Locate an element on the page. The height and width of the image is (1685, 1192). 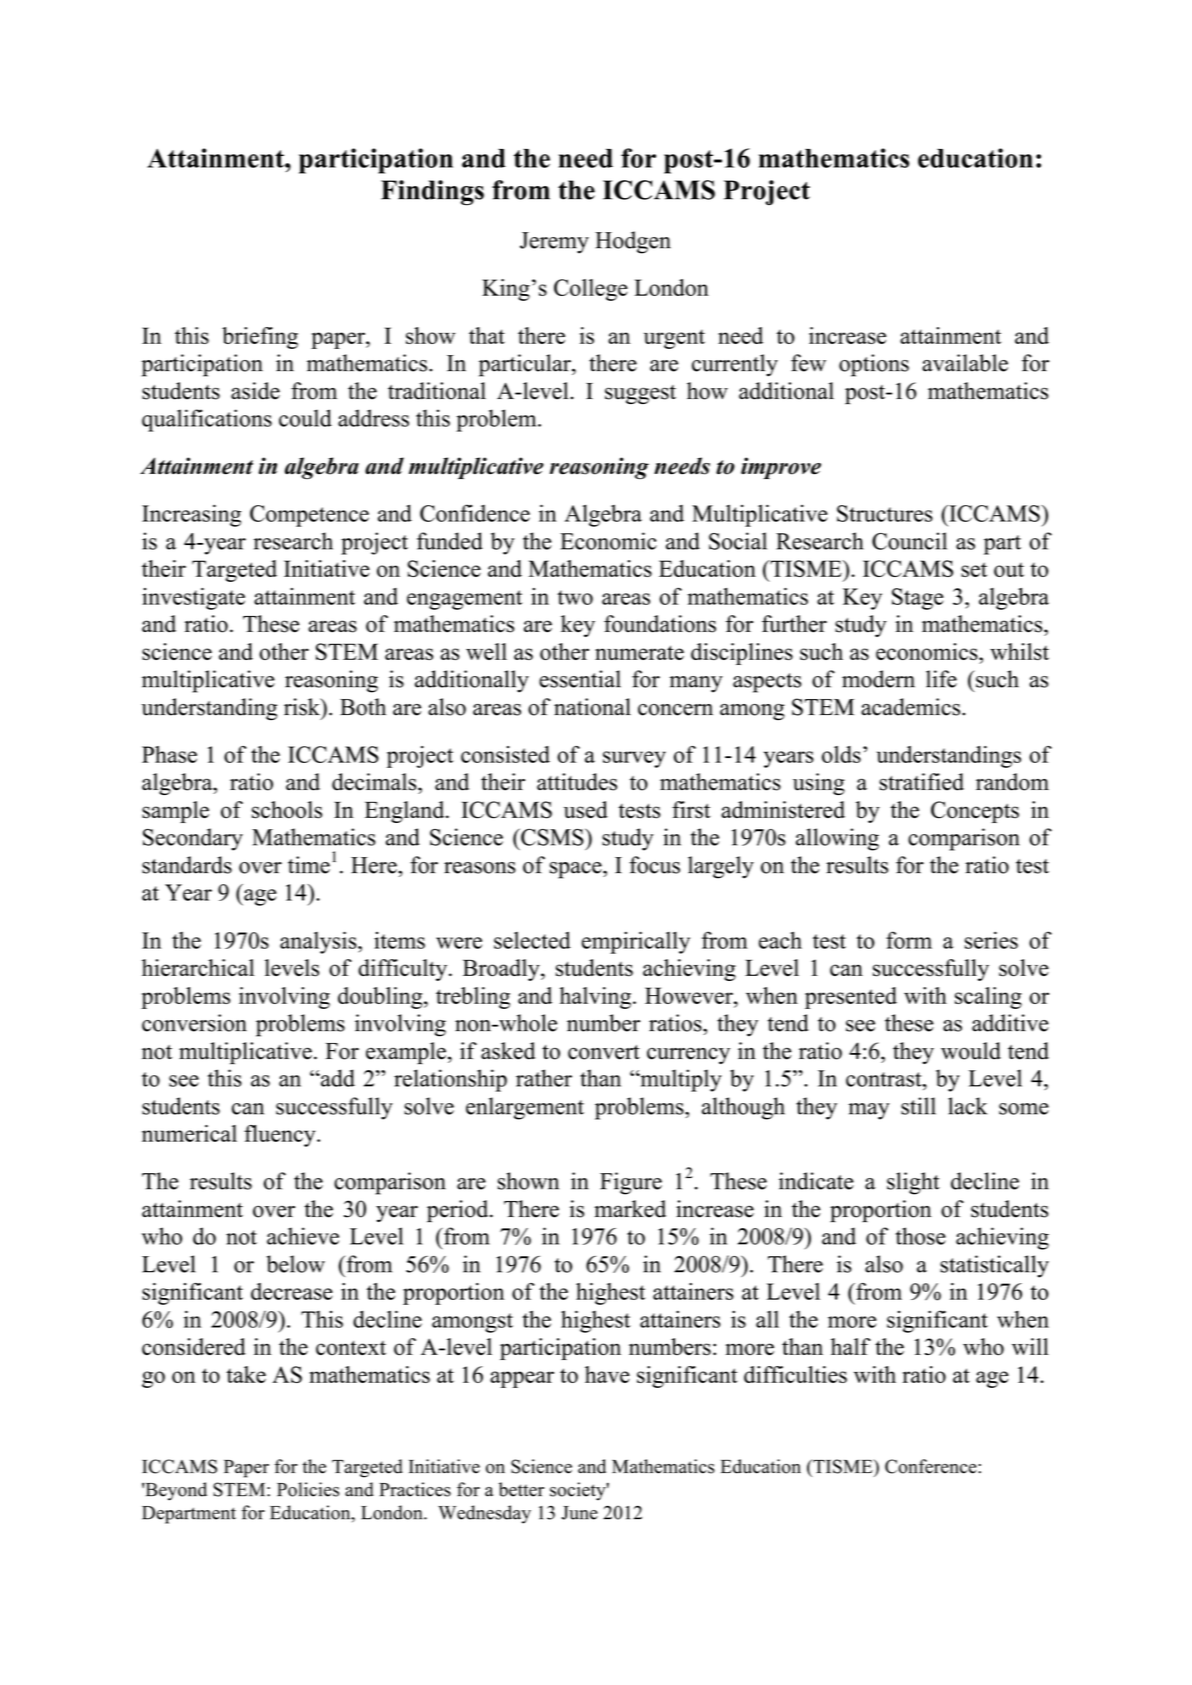
essential is located at coordinates (580, 679).
